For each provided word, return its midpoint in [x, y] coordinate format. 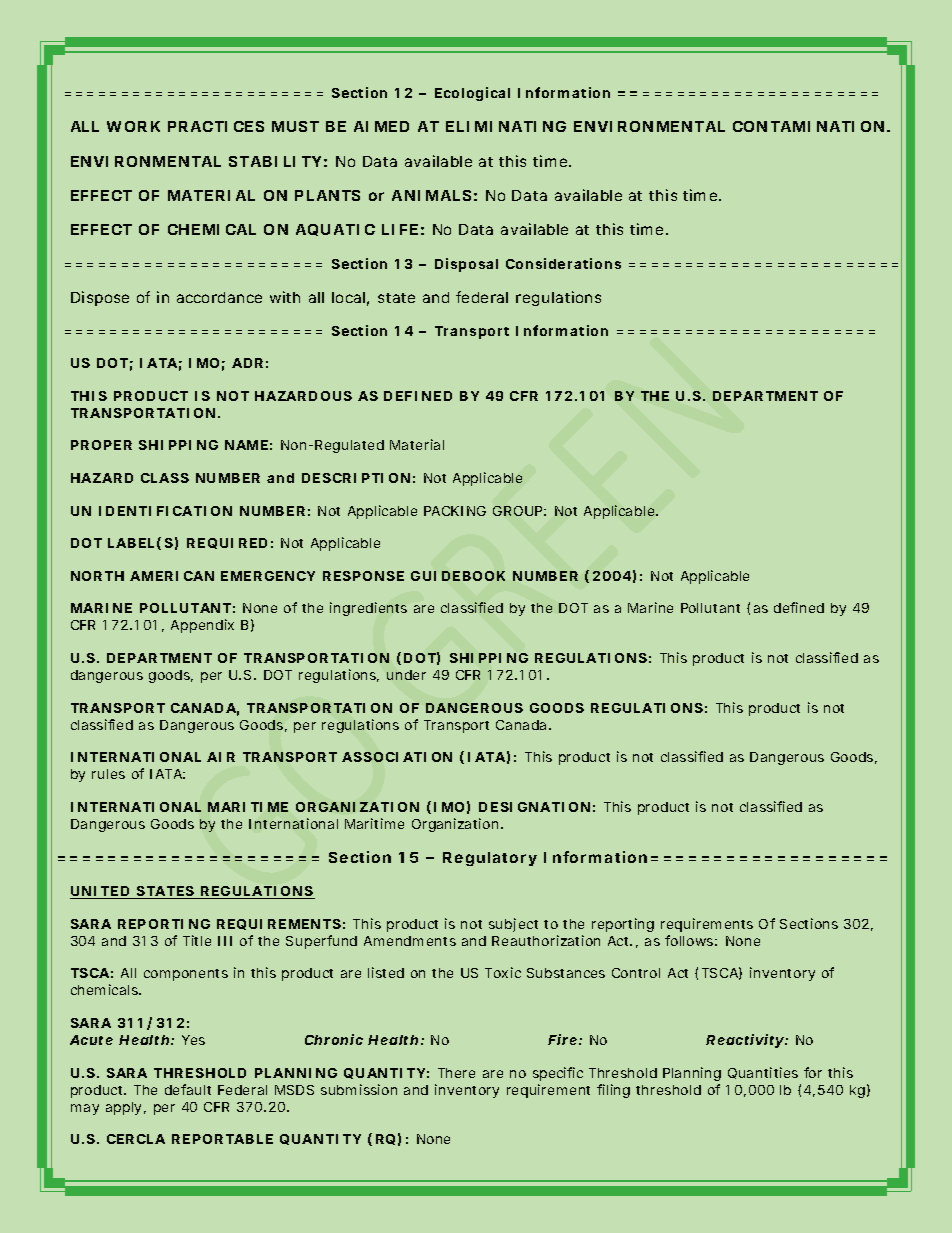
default [188, 1089]
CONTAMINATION [808, 126]
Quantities [763, 1073]
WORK [133, 126]
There [456, 1073]
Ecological [472, 94]
